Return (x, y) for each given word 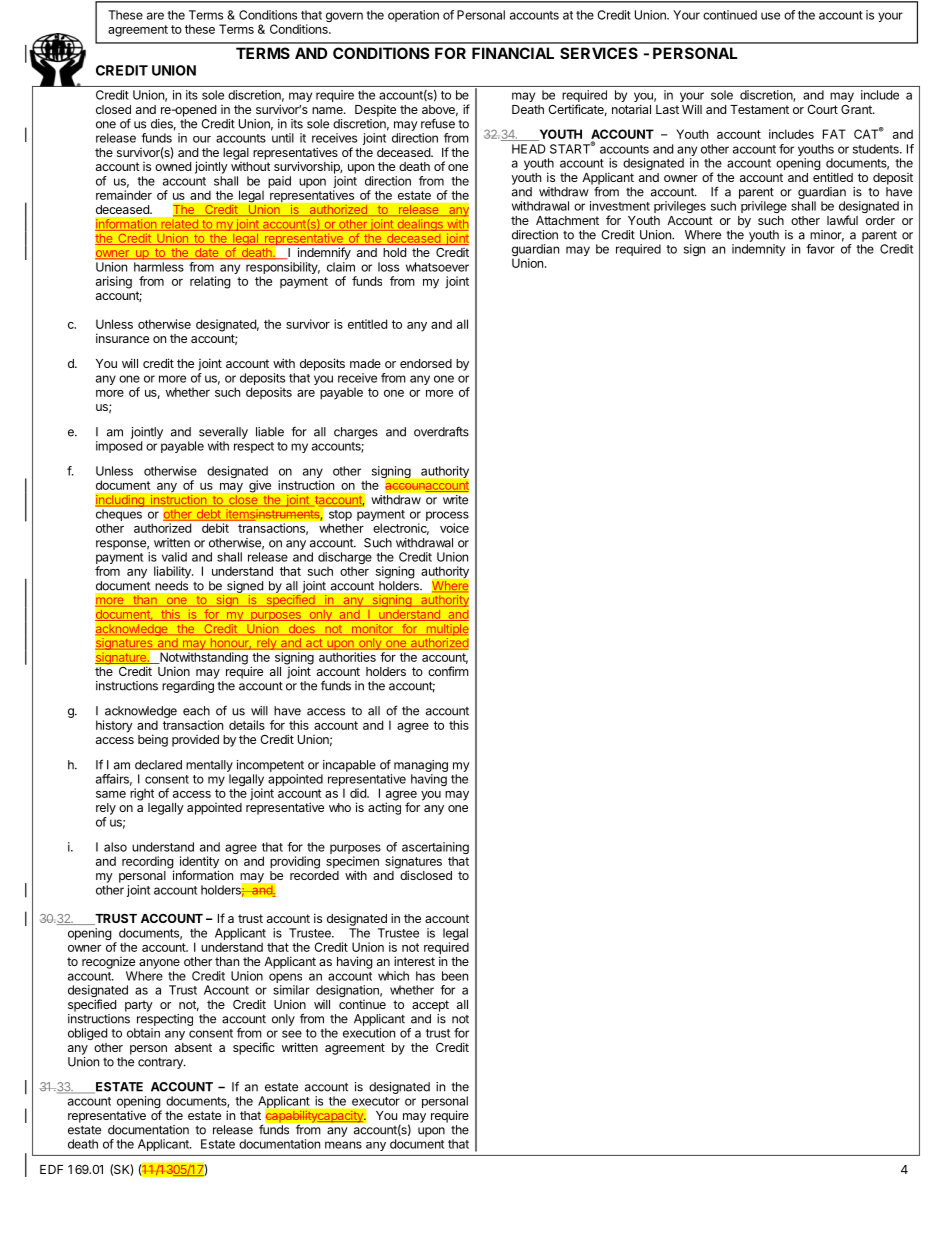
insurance (122, 338)
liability (173, 572)
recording (148, 863)
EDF (51, 1169)
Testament (759, 109)
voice (454, 528)
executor (376, 1101)
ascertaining (435, 849)
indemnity (758, 250)
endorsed (426, 363)
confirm (448, 671)
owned (173, 166)
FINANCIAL (513, 53)
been (455, 976)
